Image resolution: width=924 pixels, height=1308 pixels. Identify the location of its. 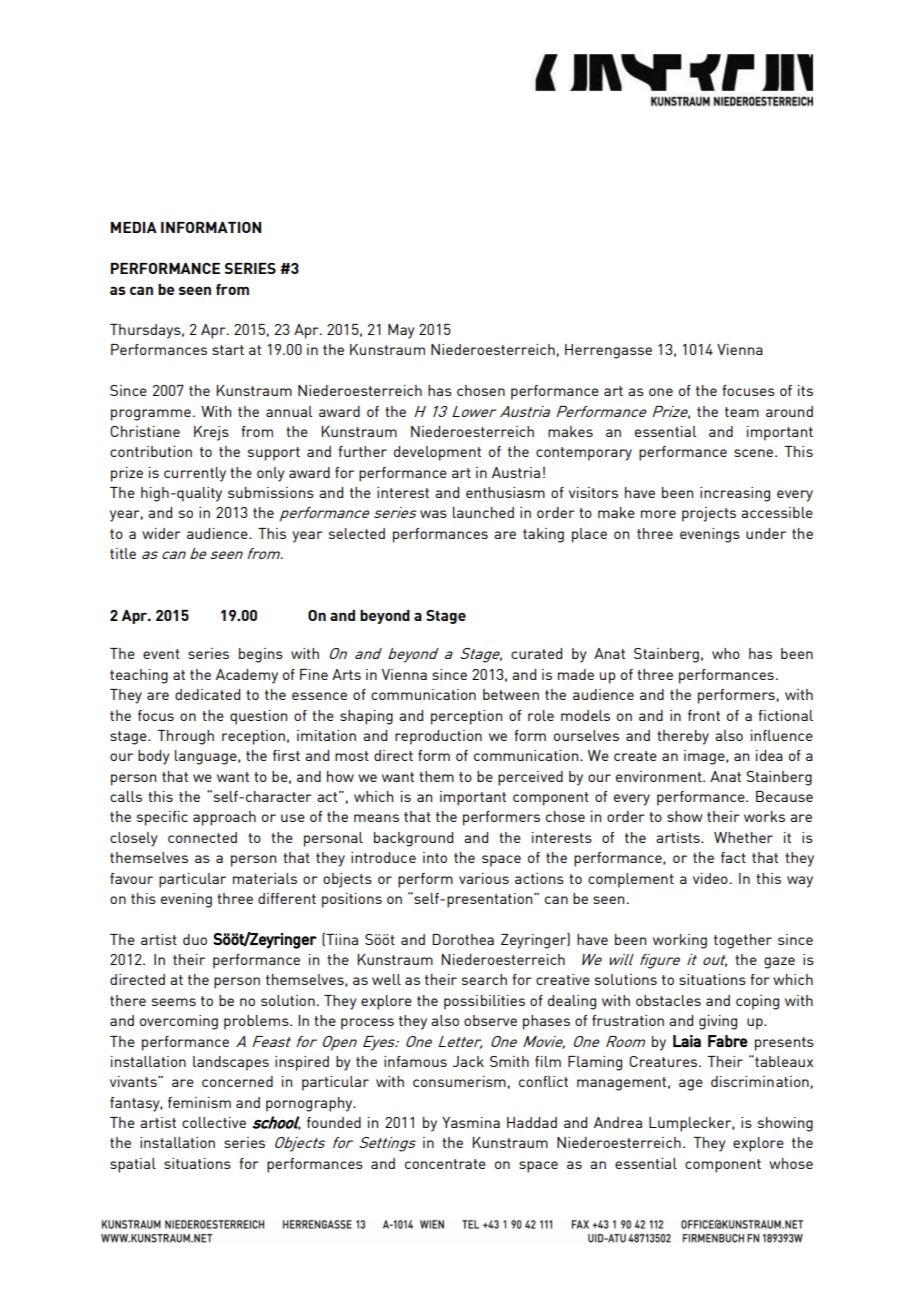
(805, 390).
